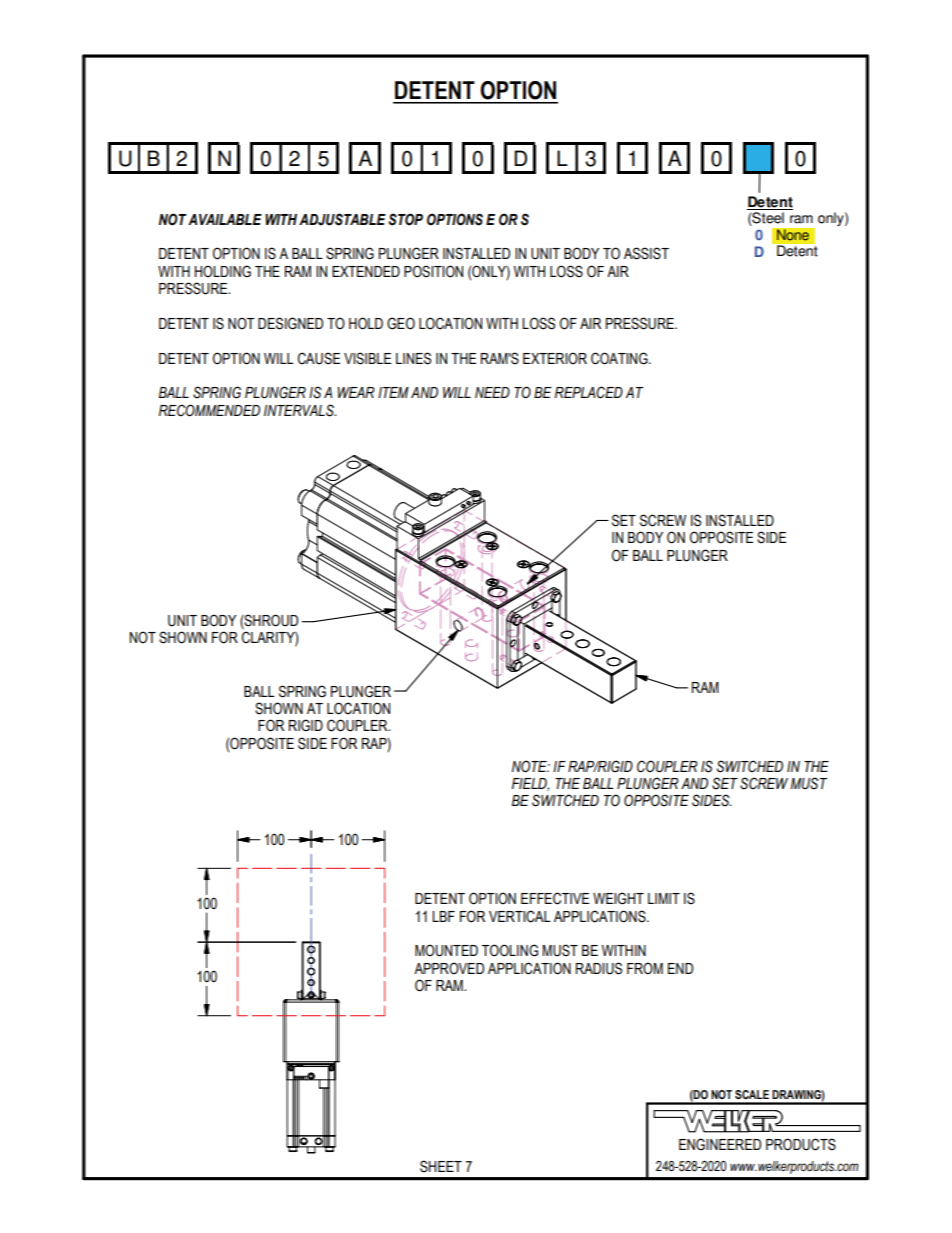 This document has height=1233, width=952. What do you see at coordinates (225, 219) in the document?
I see `AVAILABLE` at bounding box center [225, 219].
